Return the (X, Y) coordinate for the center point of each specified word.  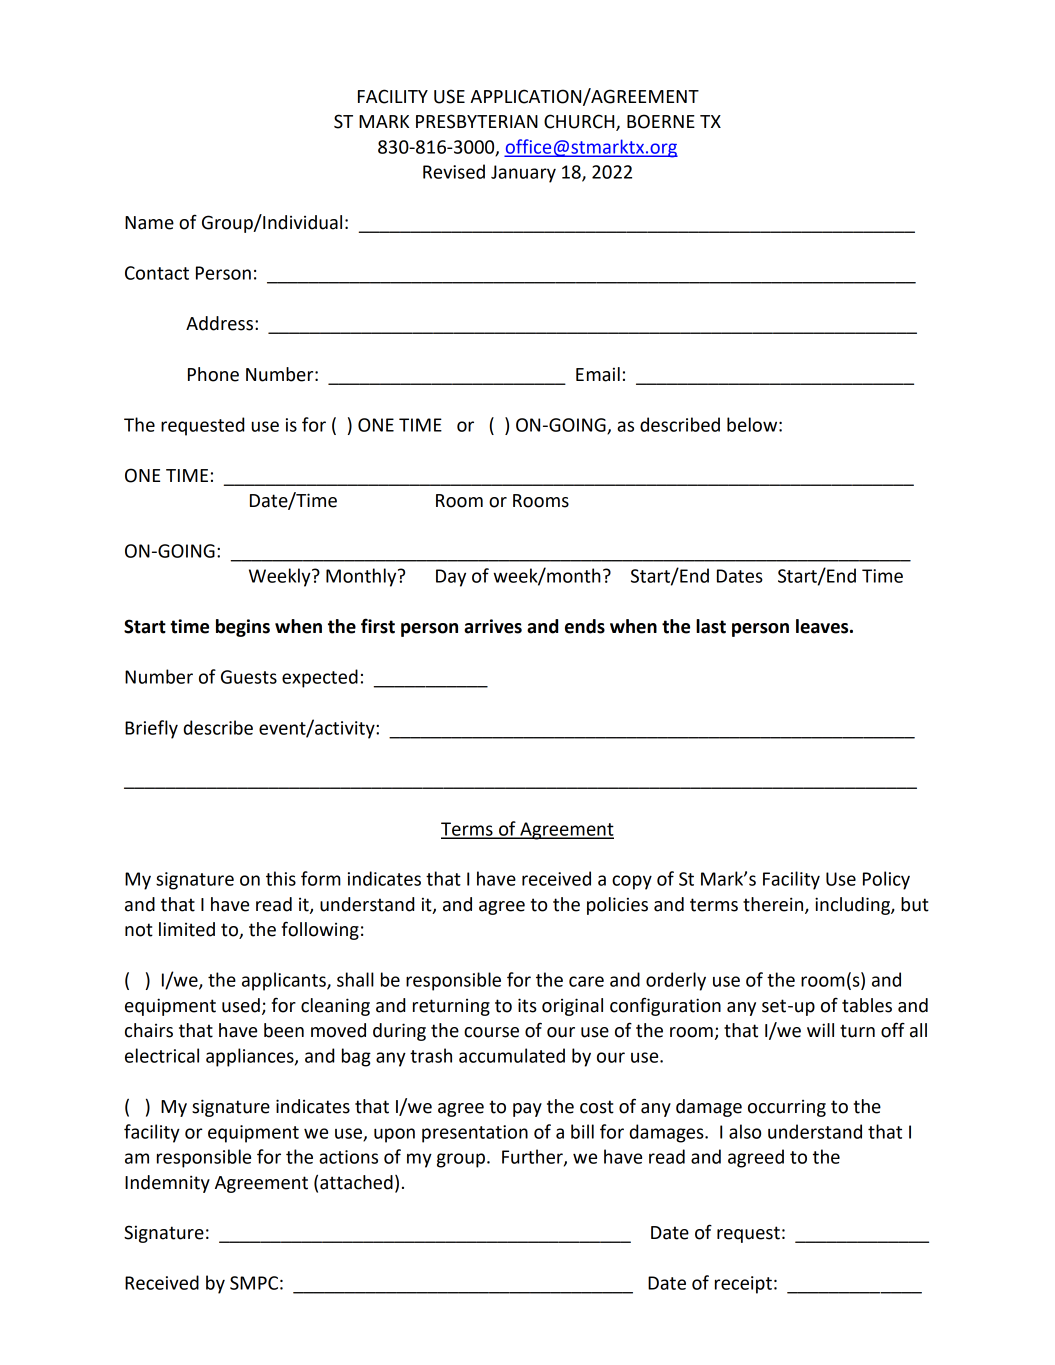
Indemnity (167, 1184)
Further (533, 1157)
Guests (249, 677)
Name (149, 223)
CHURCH (580, 122)
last (711, 626)
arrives (493, 626)
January (523, 174)
